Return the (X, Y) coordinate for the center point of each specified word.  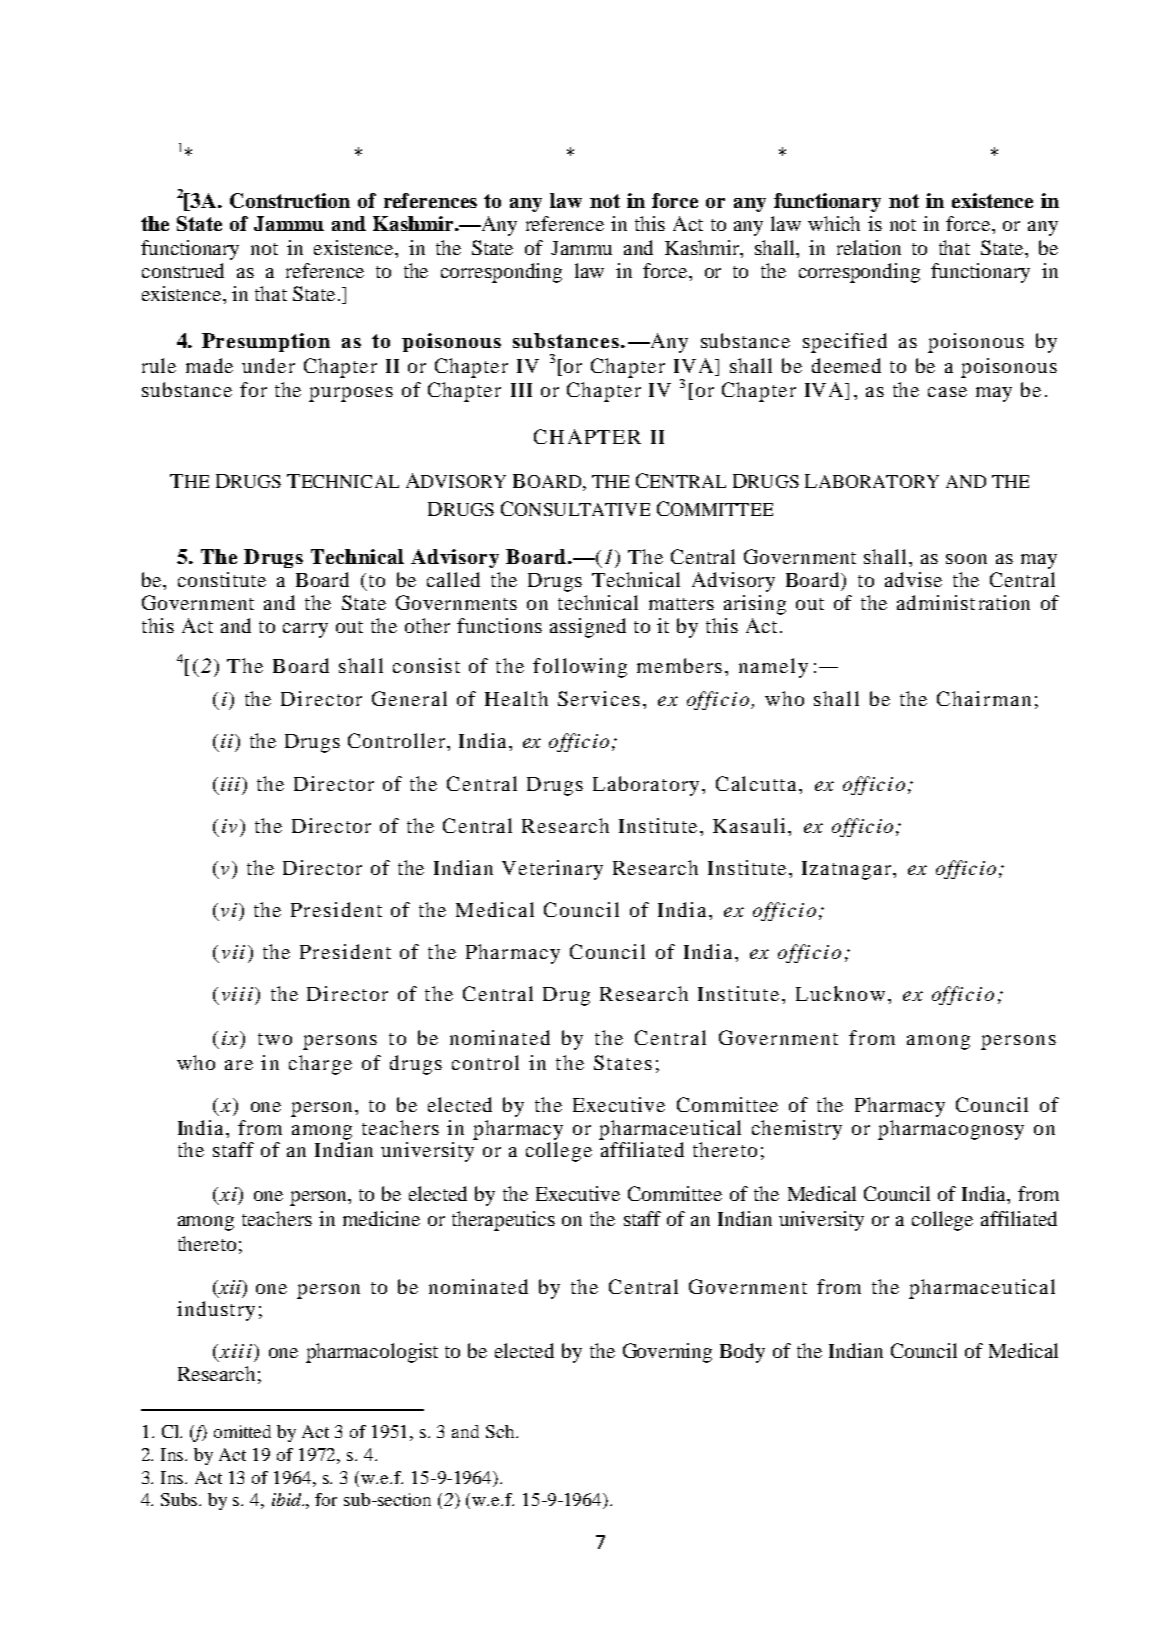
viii (237, 994)
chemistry (797, 1130)
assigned (588, 628)
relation (869, 247)
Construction (290, 200)
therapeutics (503, 1221)
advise (913, 579)
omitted (242, 1431)
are (239, 1065)
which (834, 223)
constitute (222, 579)
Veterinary (552, 870)
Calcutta (758, 783)
